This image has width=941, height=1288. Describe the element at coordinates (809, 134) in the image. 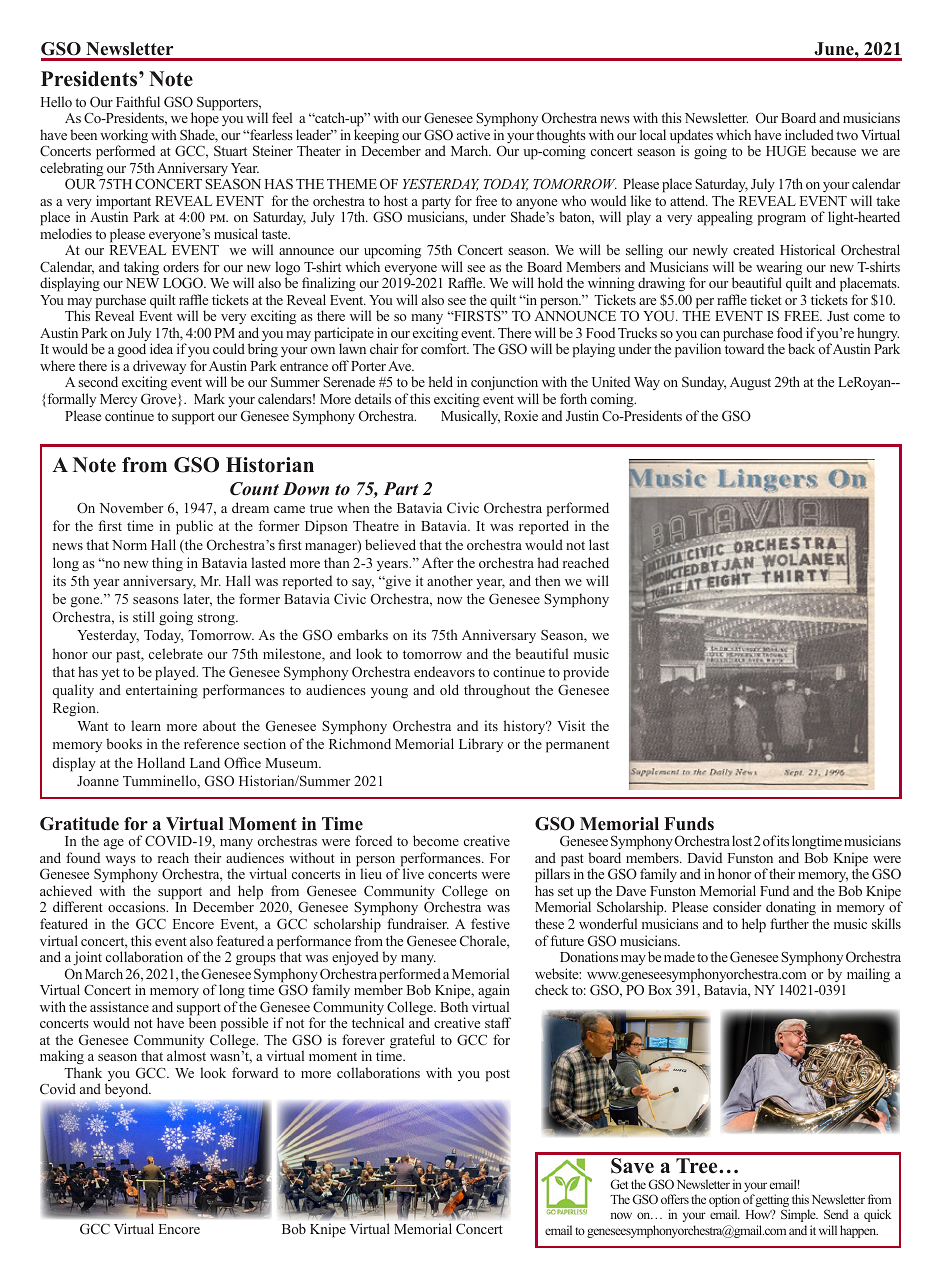

I see `included` at that location.
